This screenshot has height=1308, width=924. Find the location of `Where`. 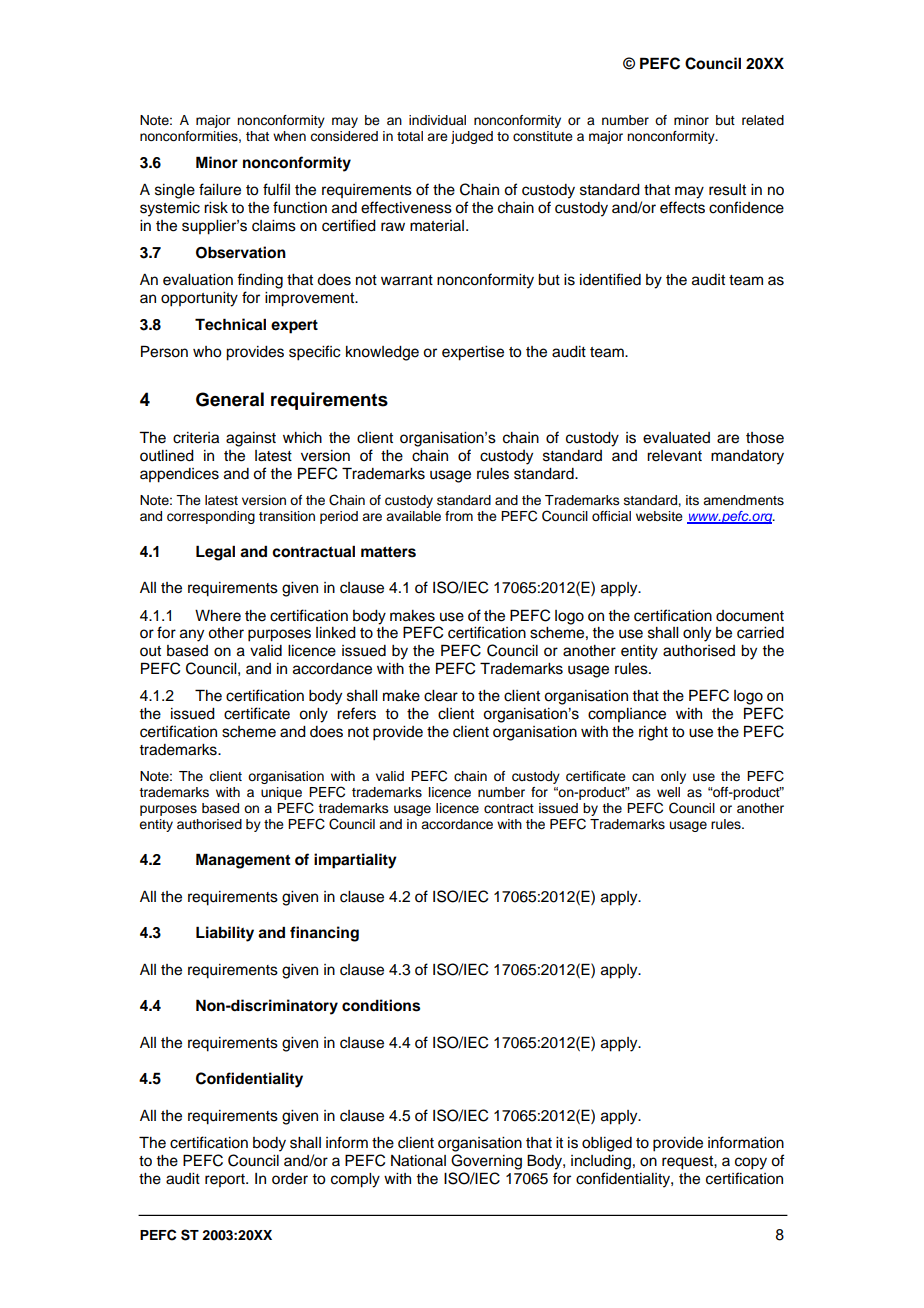

Where is located at coordinates (218, 616).
